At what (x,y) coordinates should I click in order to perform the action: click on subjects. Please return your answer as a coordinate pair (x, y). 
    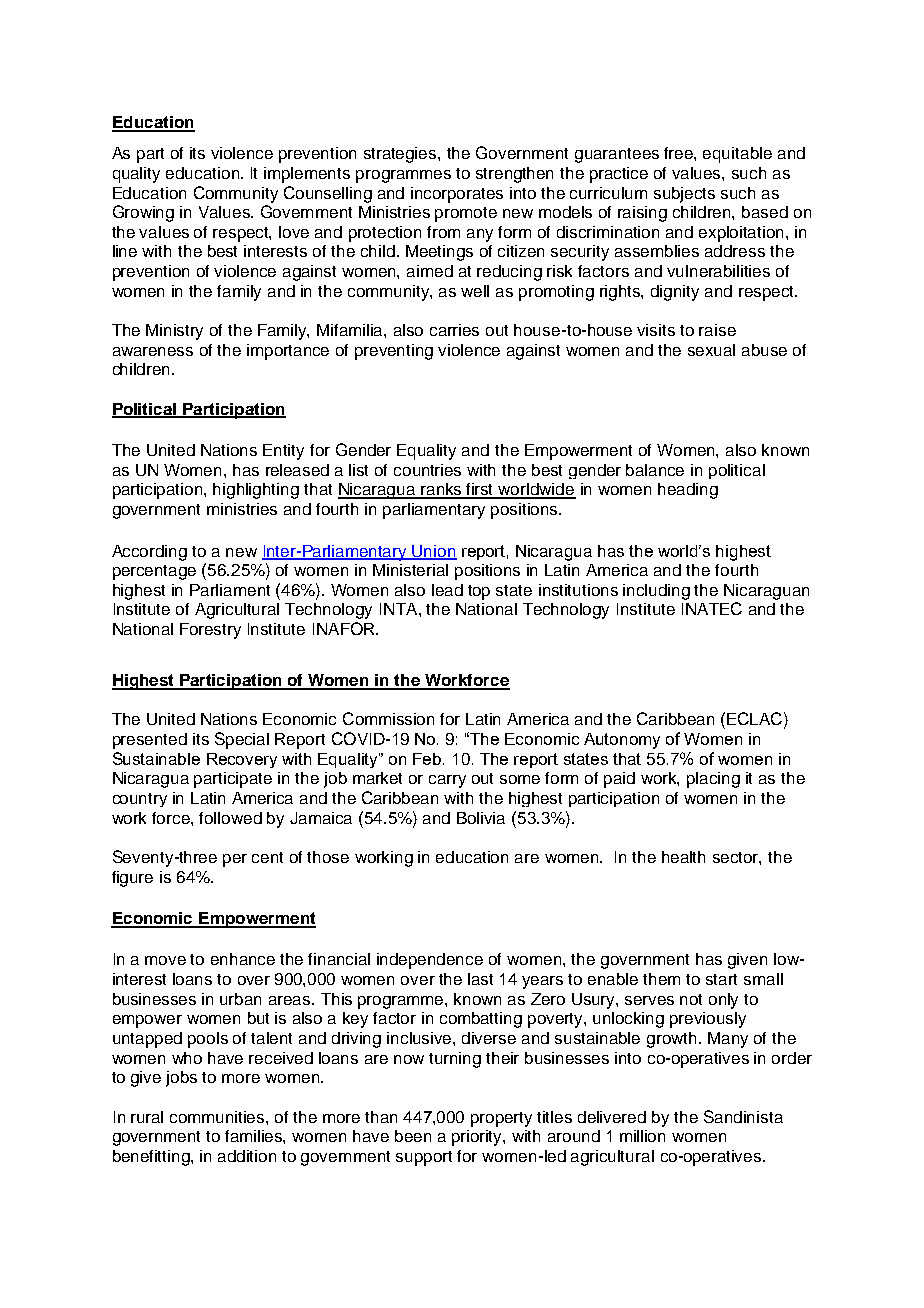
    Looking at the image, I should click on (684, 195).
